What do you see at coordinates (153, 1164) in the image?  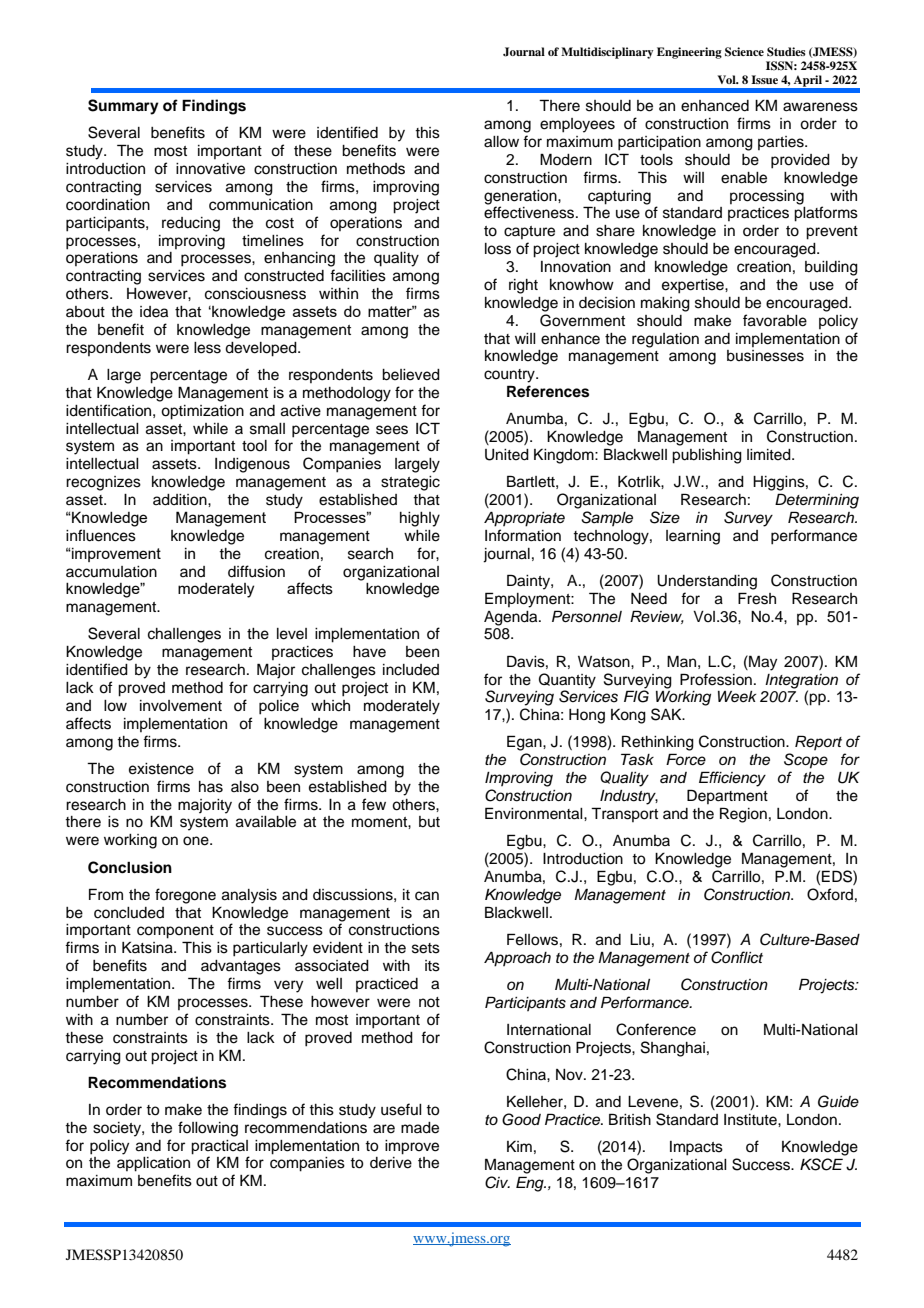 I see `application` at bounding box center [153, 1164].
